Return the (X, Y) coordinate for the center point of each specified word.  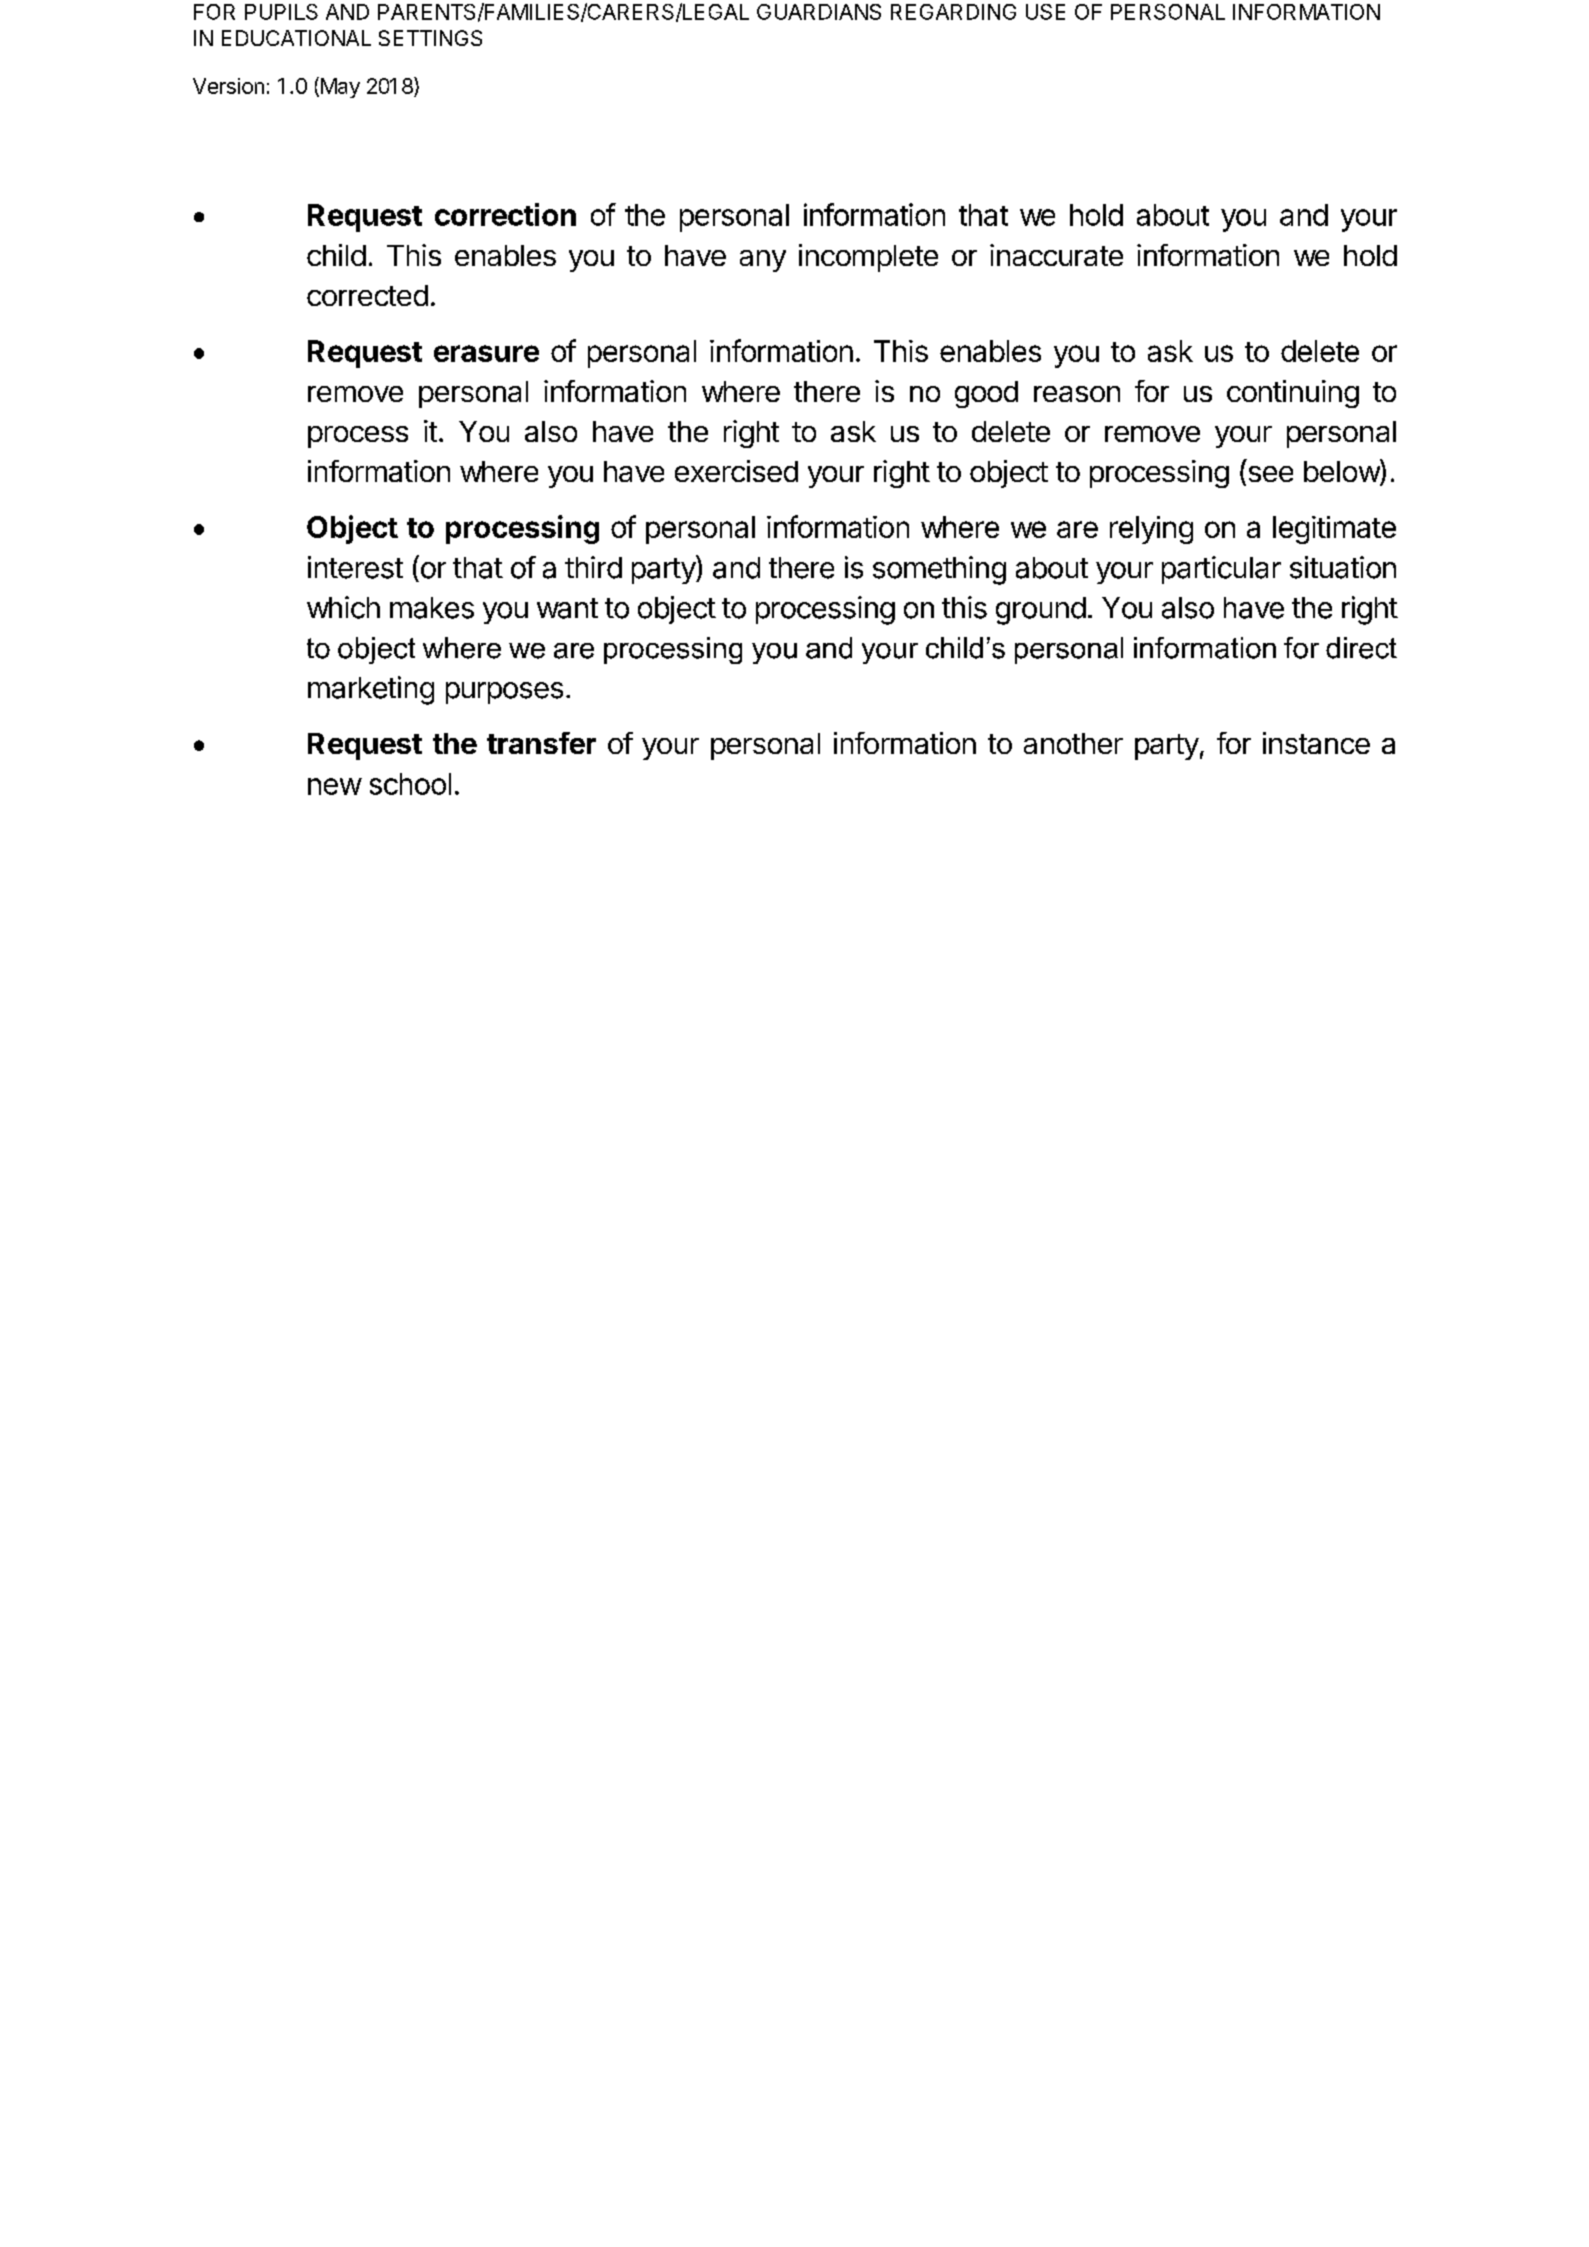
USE (1045, 12)
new (335, 786)
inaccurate (1056, 255)
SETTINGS (430, 38)
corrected (367, 295)
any (763, 261)
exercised (736, 471)
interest (355, 567)
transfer (541, 743)
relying (1151, 530)
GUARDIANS (819, 12)
